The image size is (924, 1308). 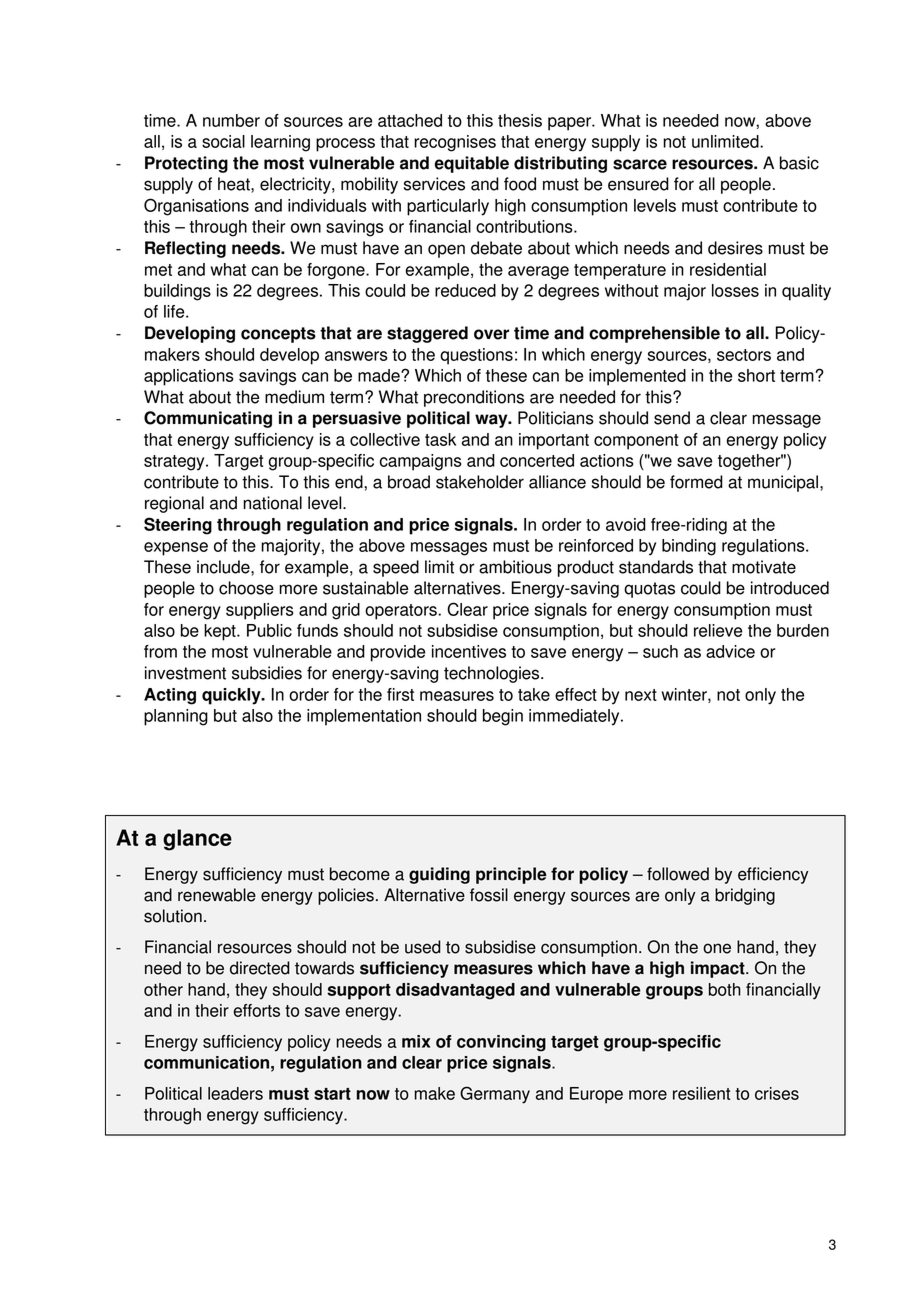 I want to click on leaders, so click(x=235, y=1093).
